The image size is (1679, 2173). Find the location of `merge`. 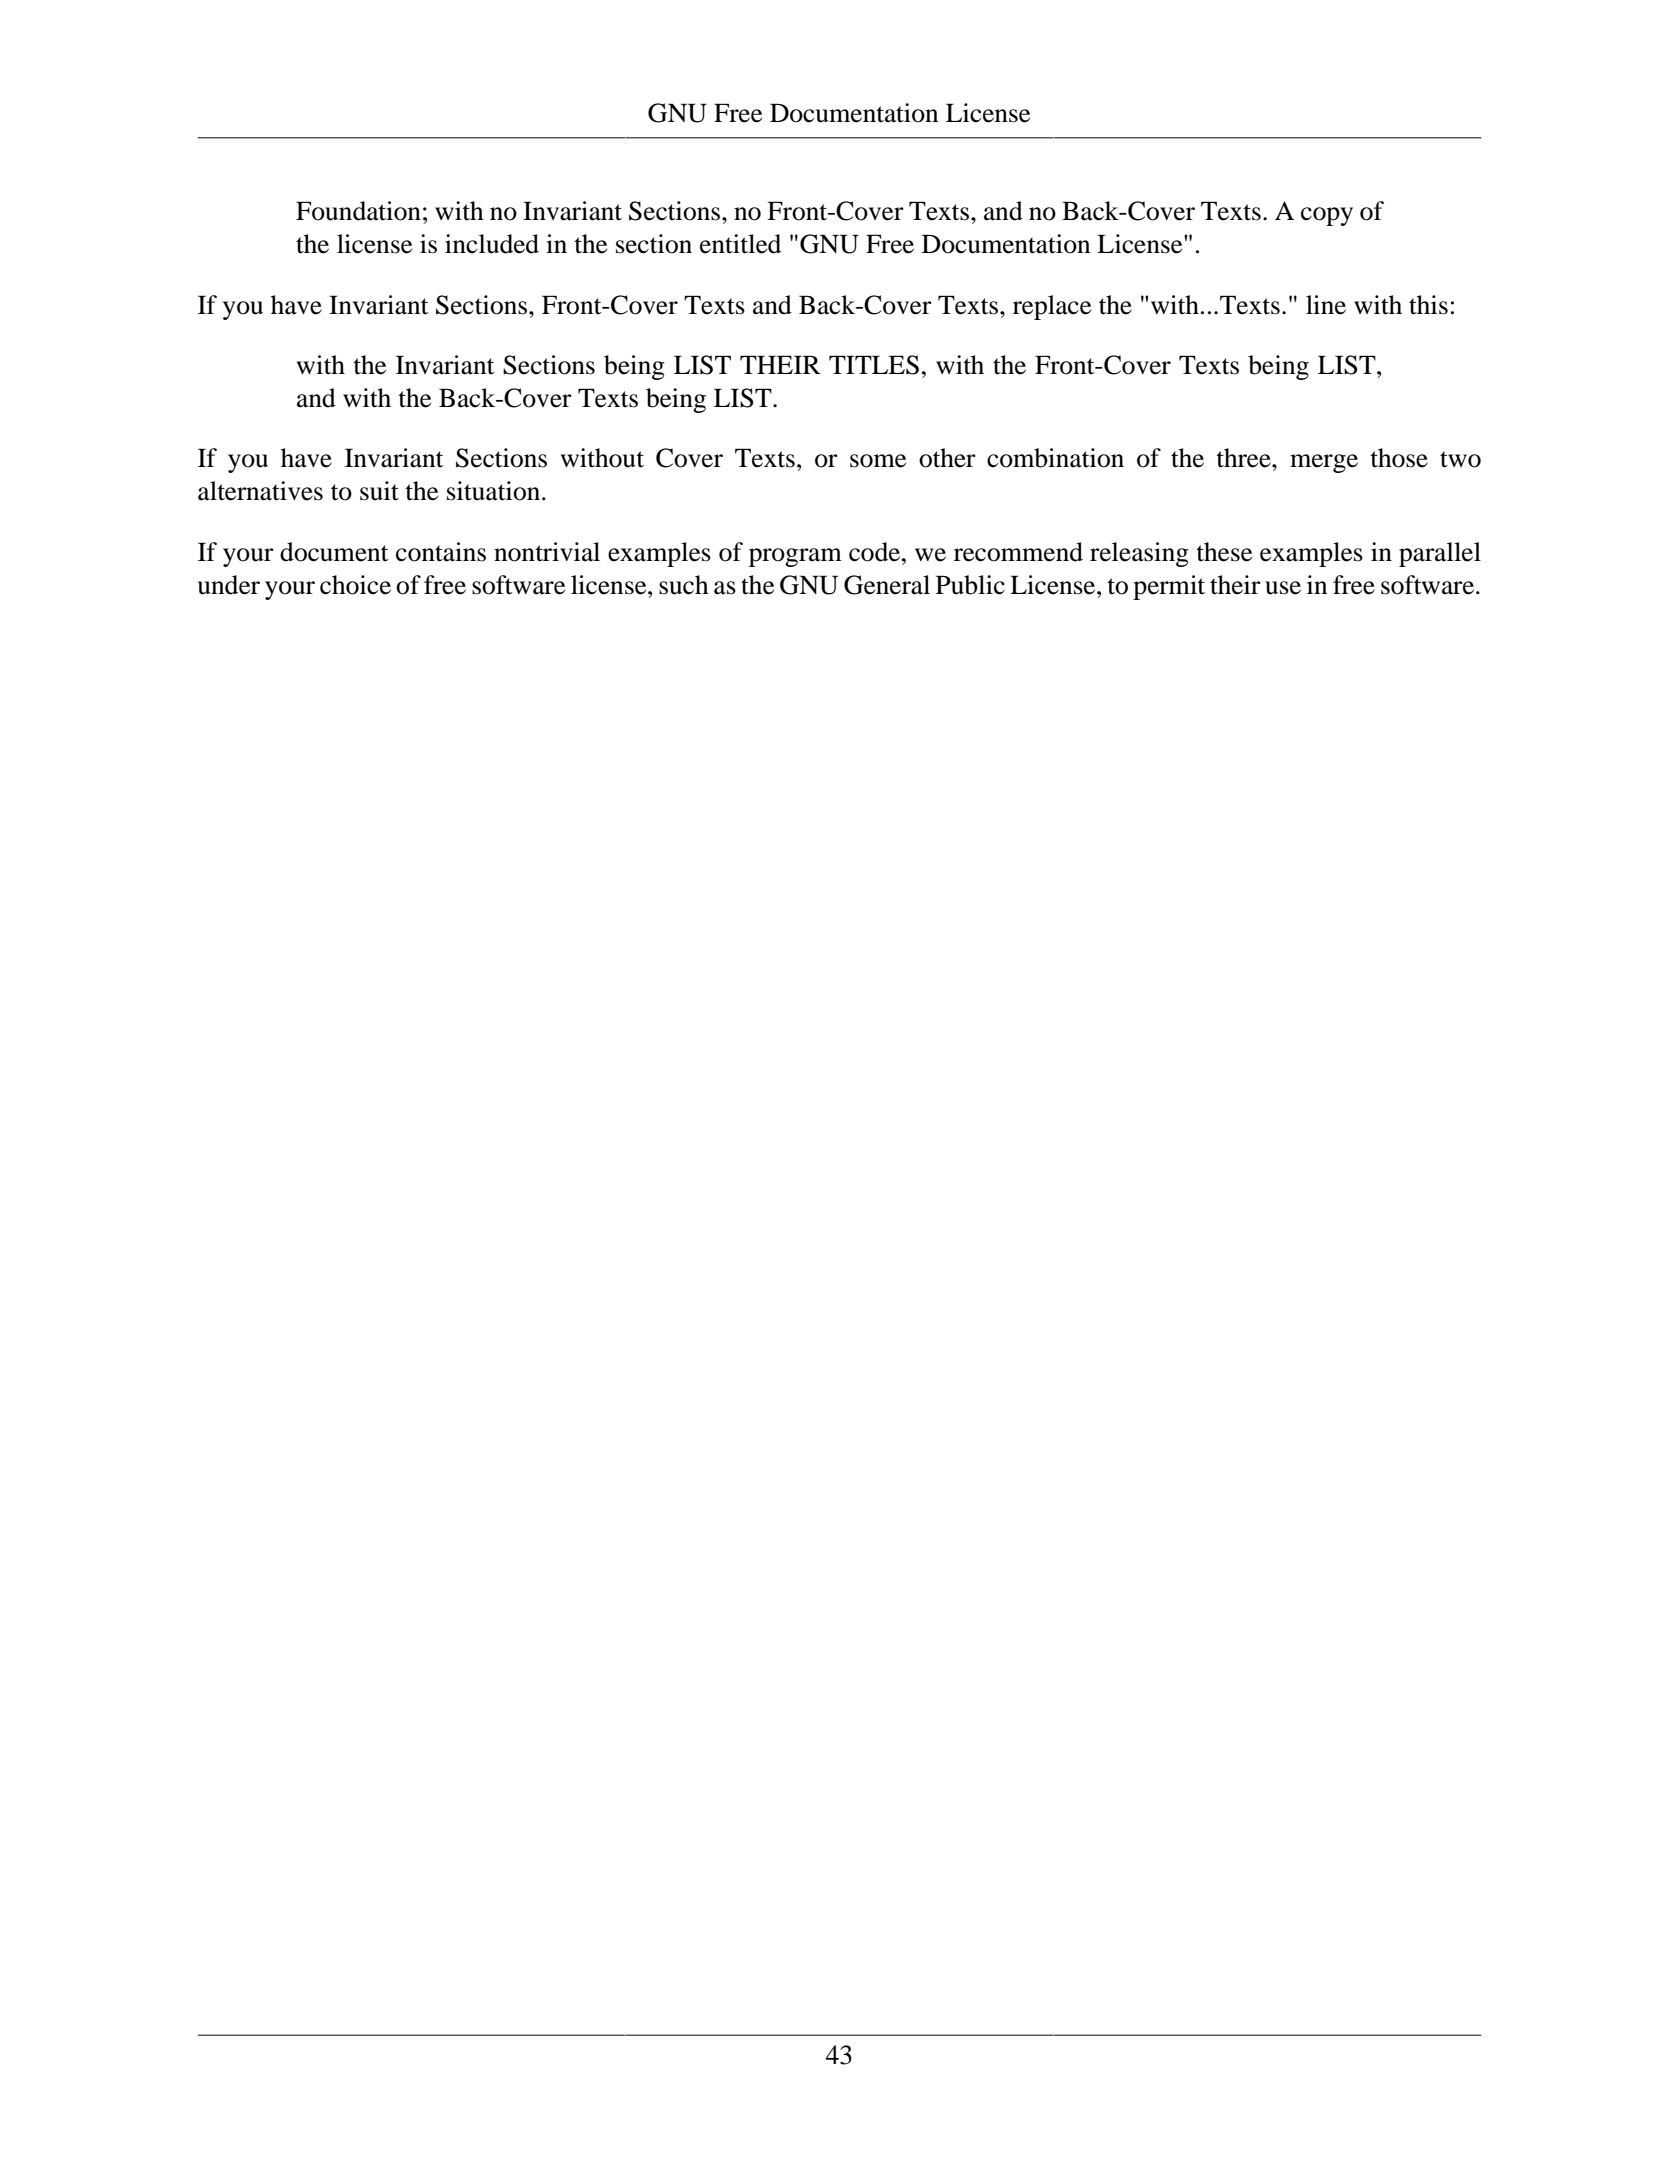

merge is located at coordinates (1324, 463).
